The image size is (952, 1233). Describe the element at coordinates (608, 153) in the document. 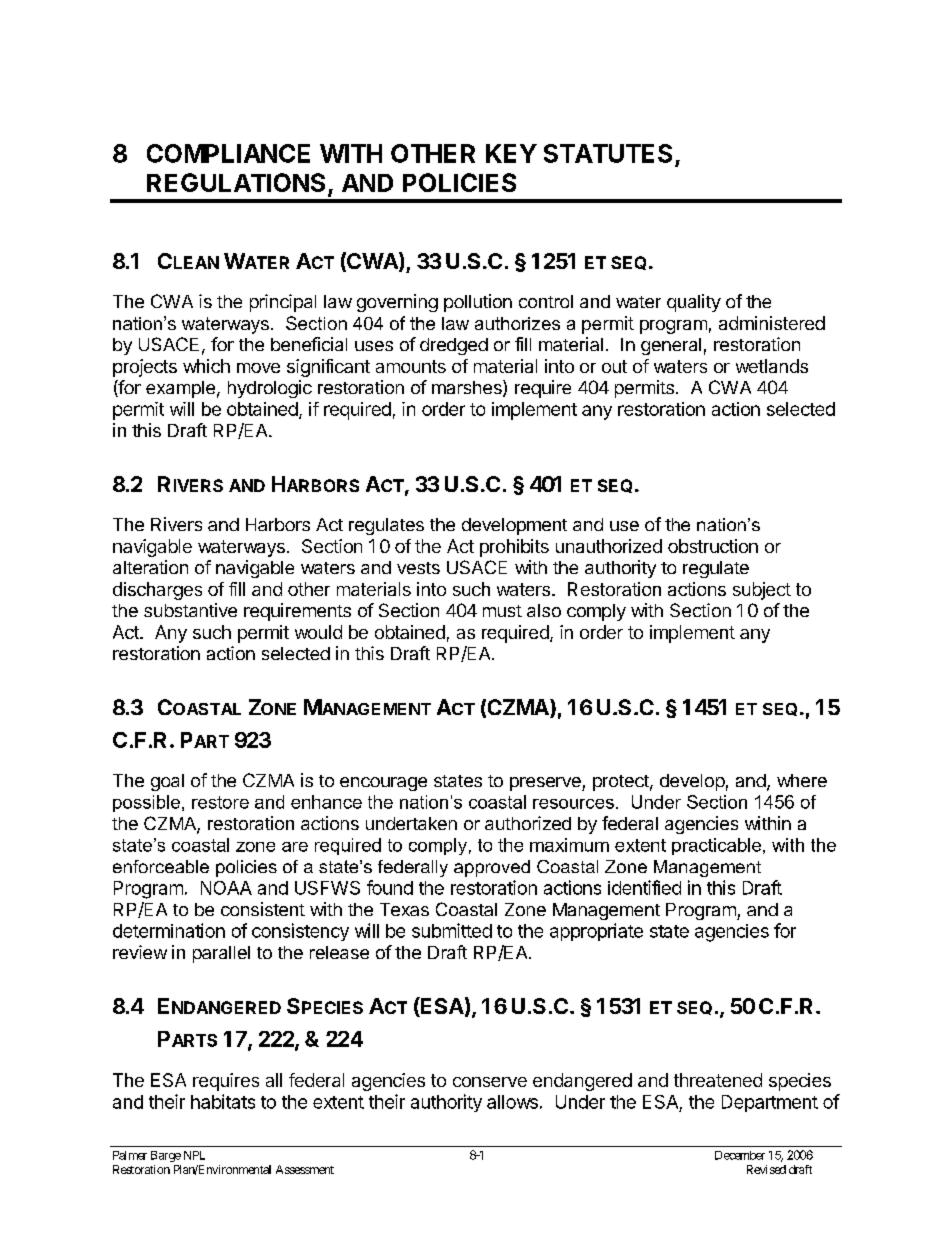

I see `STATUTES` at that location.
